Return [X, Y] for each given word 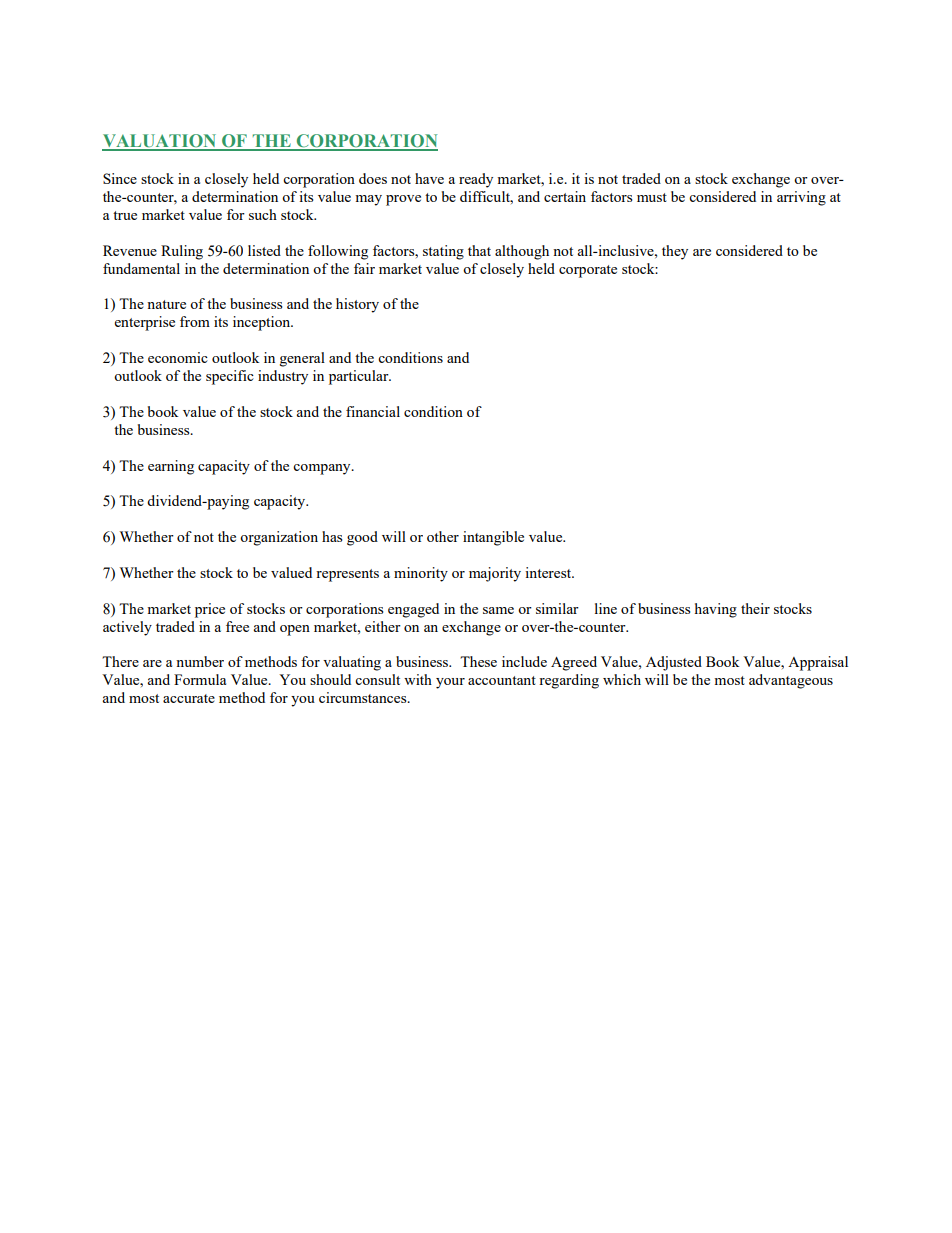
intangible [493, 538]
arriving [801, 198]
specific [230, 377]
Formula [200, 679]
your [450, 683]
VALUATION [160, 142]
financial [373, 411]
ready [476, 180]
